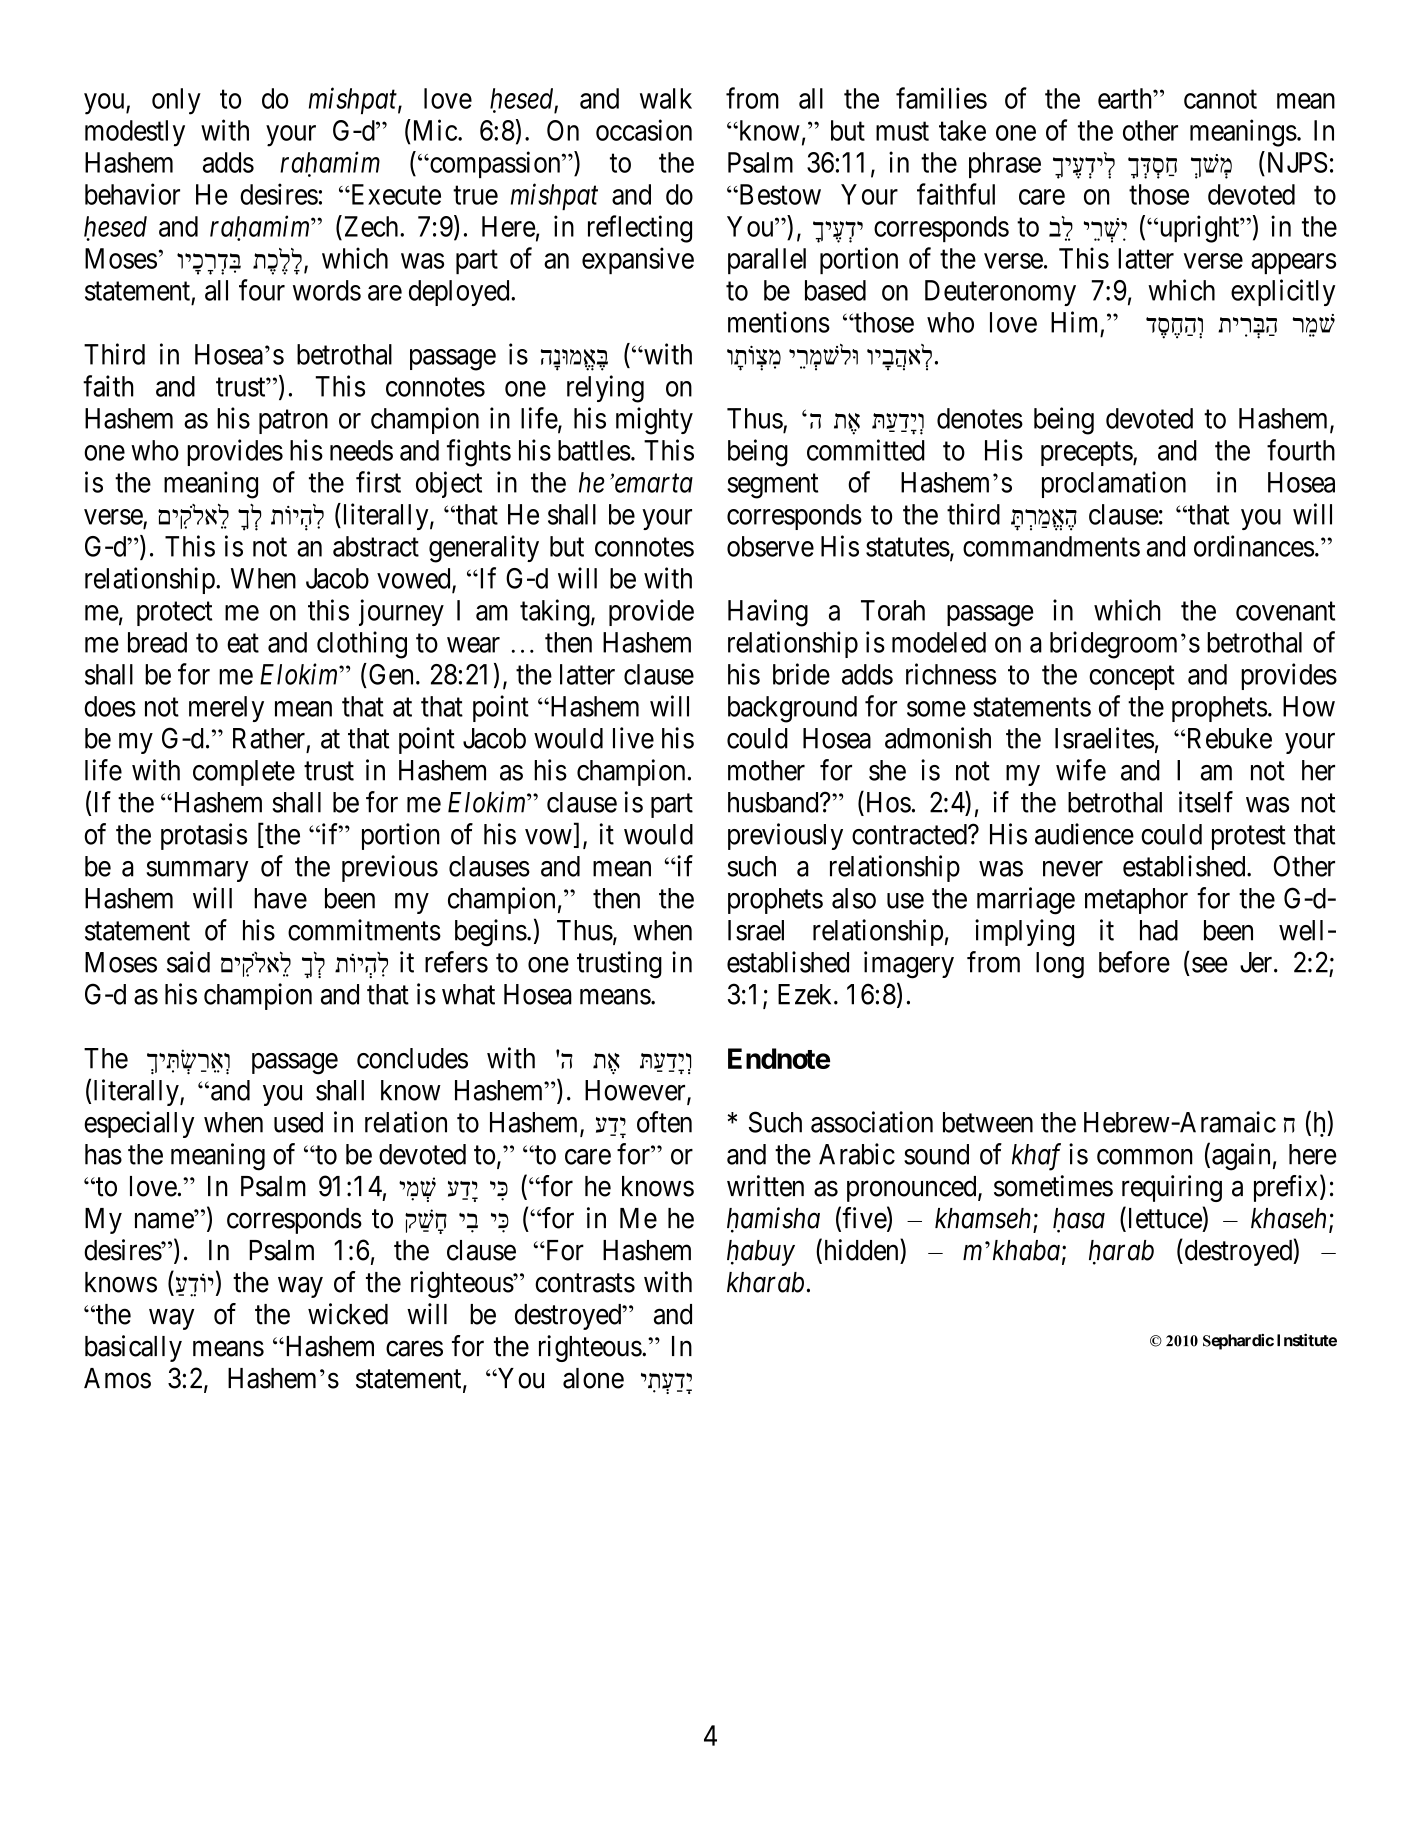 The height and width of the page is (1836, 1419). Describe the element at coordinates (792, 709) in the page. I see `background` at that location.
